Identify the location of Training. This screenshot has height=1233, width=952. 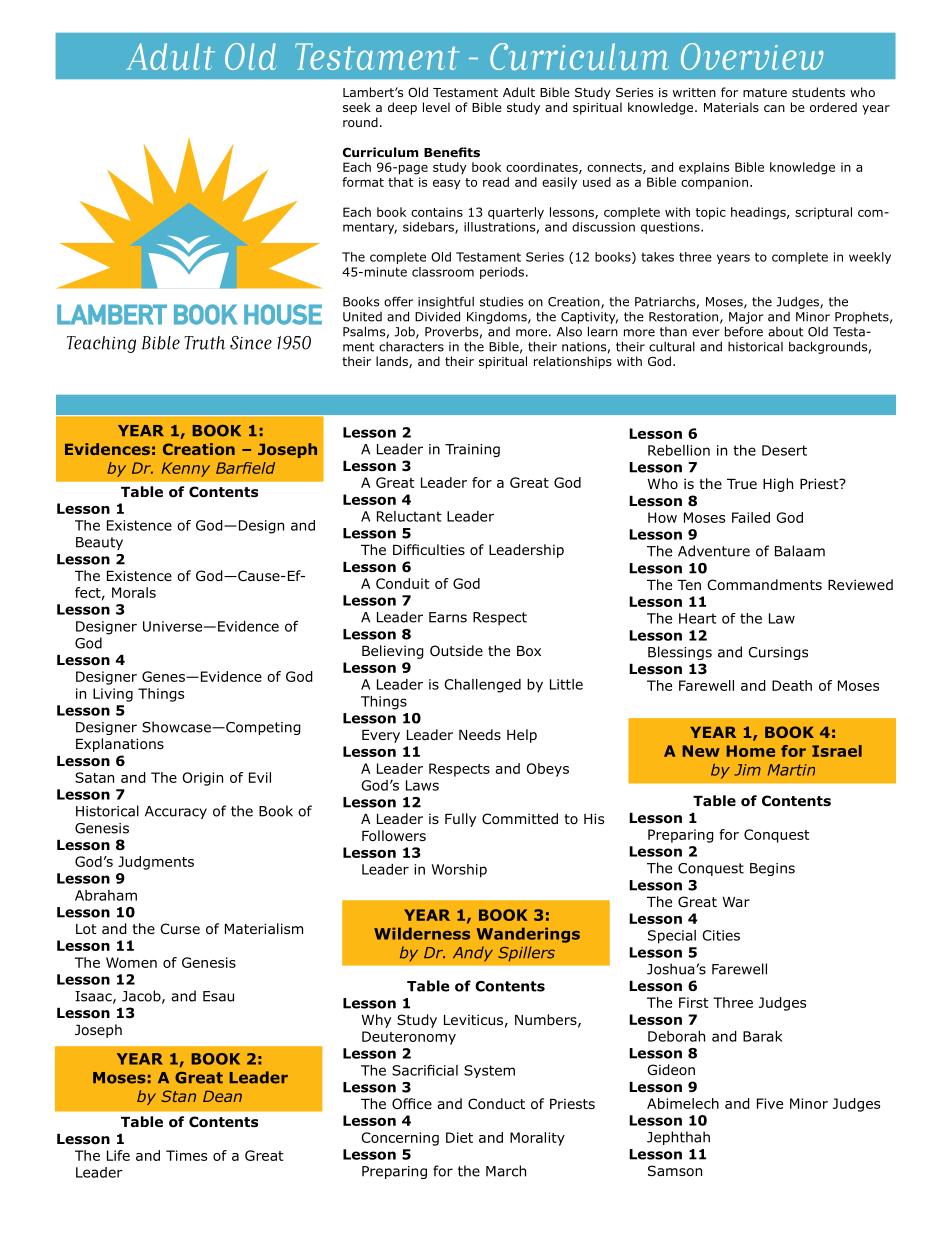
(472, 450).
